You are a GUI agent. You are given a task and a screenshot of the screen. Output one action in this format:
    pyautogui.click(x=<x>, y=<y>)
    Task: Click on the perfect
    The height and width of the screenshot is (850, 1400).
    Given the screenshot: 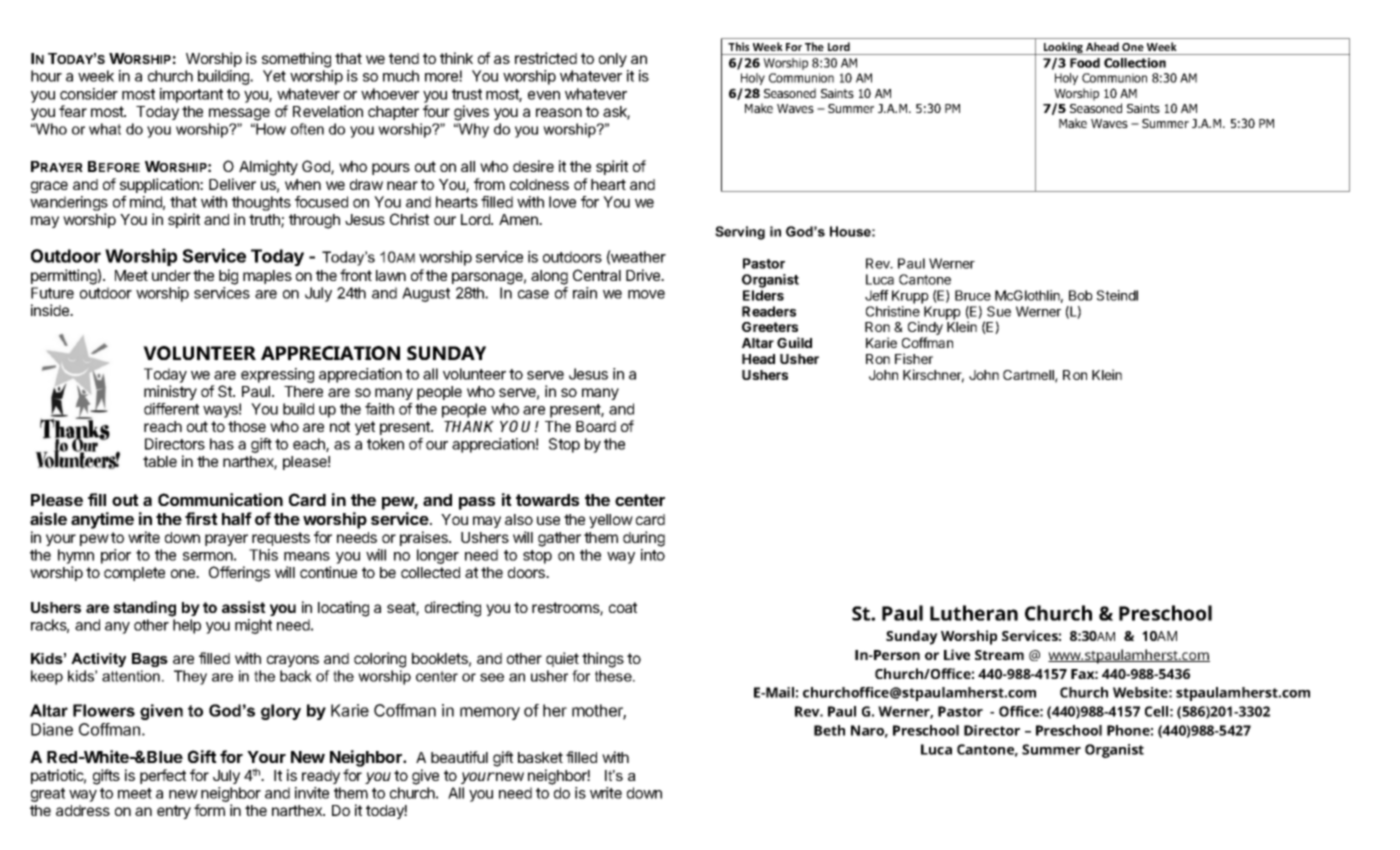 What is the action you would take?
    pyautogui.click(x=163, y=776)
